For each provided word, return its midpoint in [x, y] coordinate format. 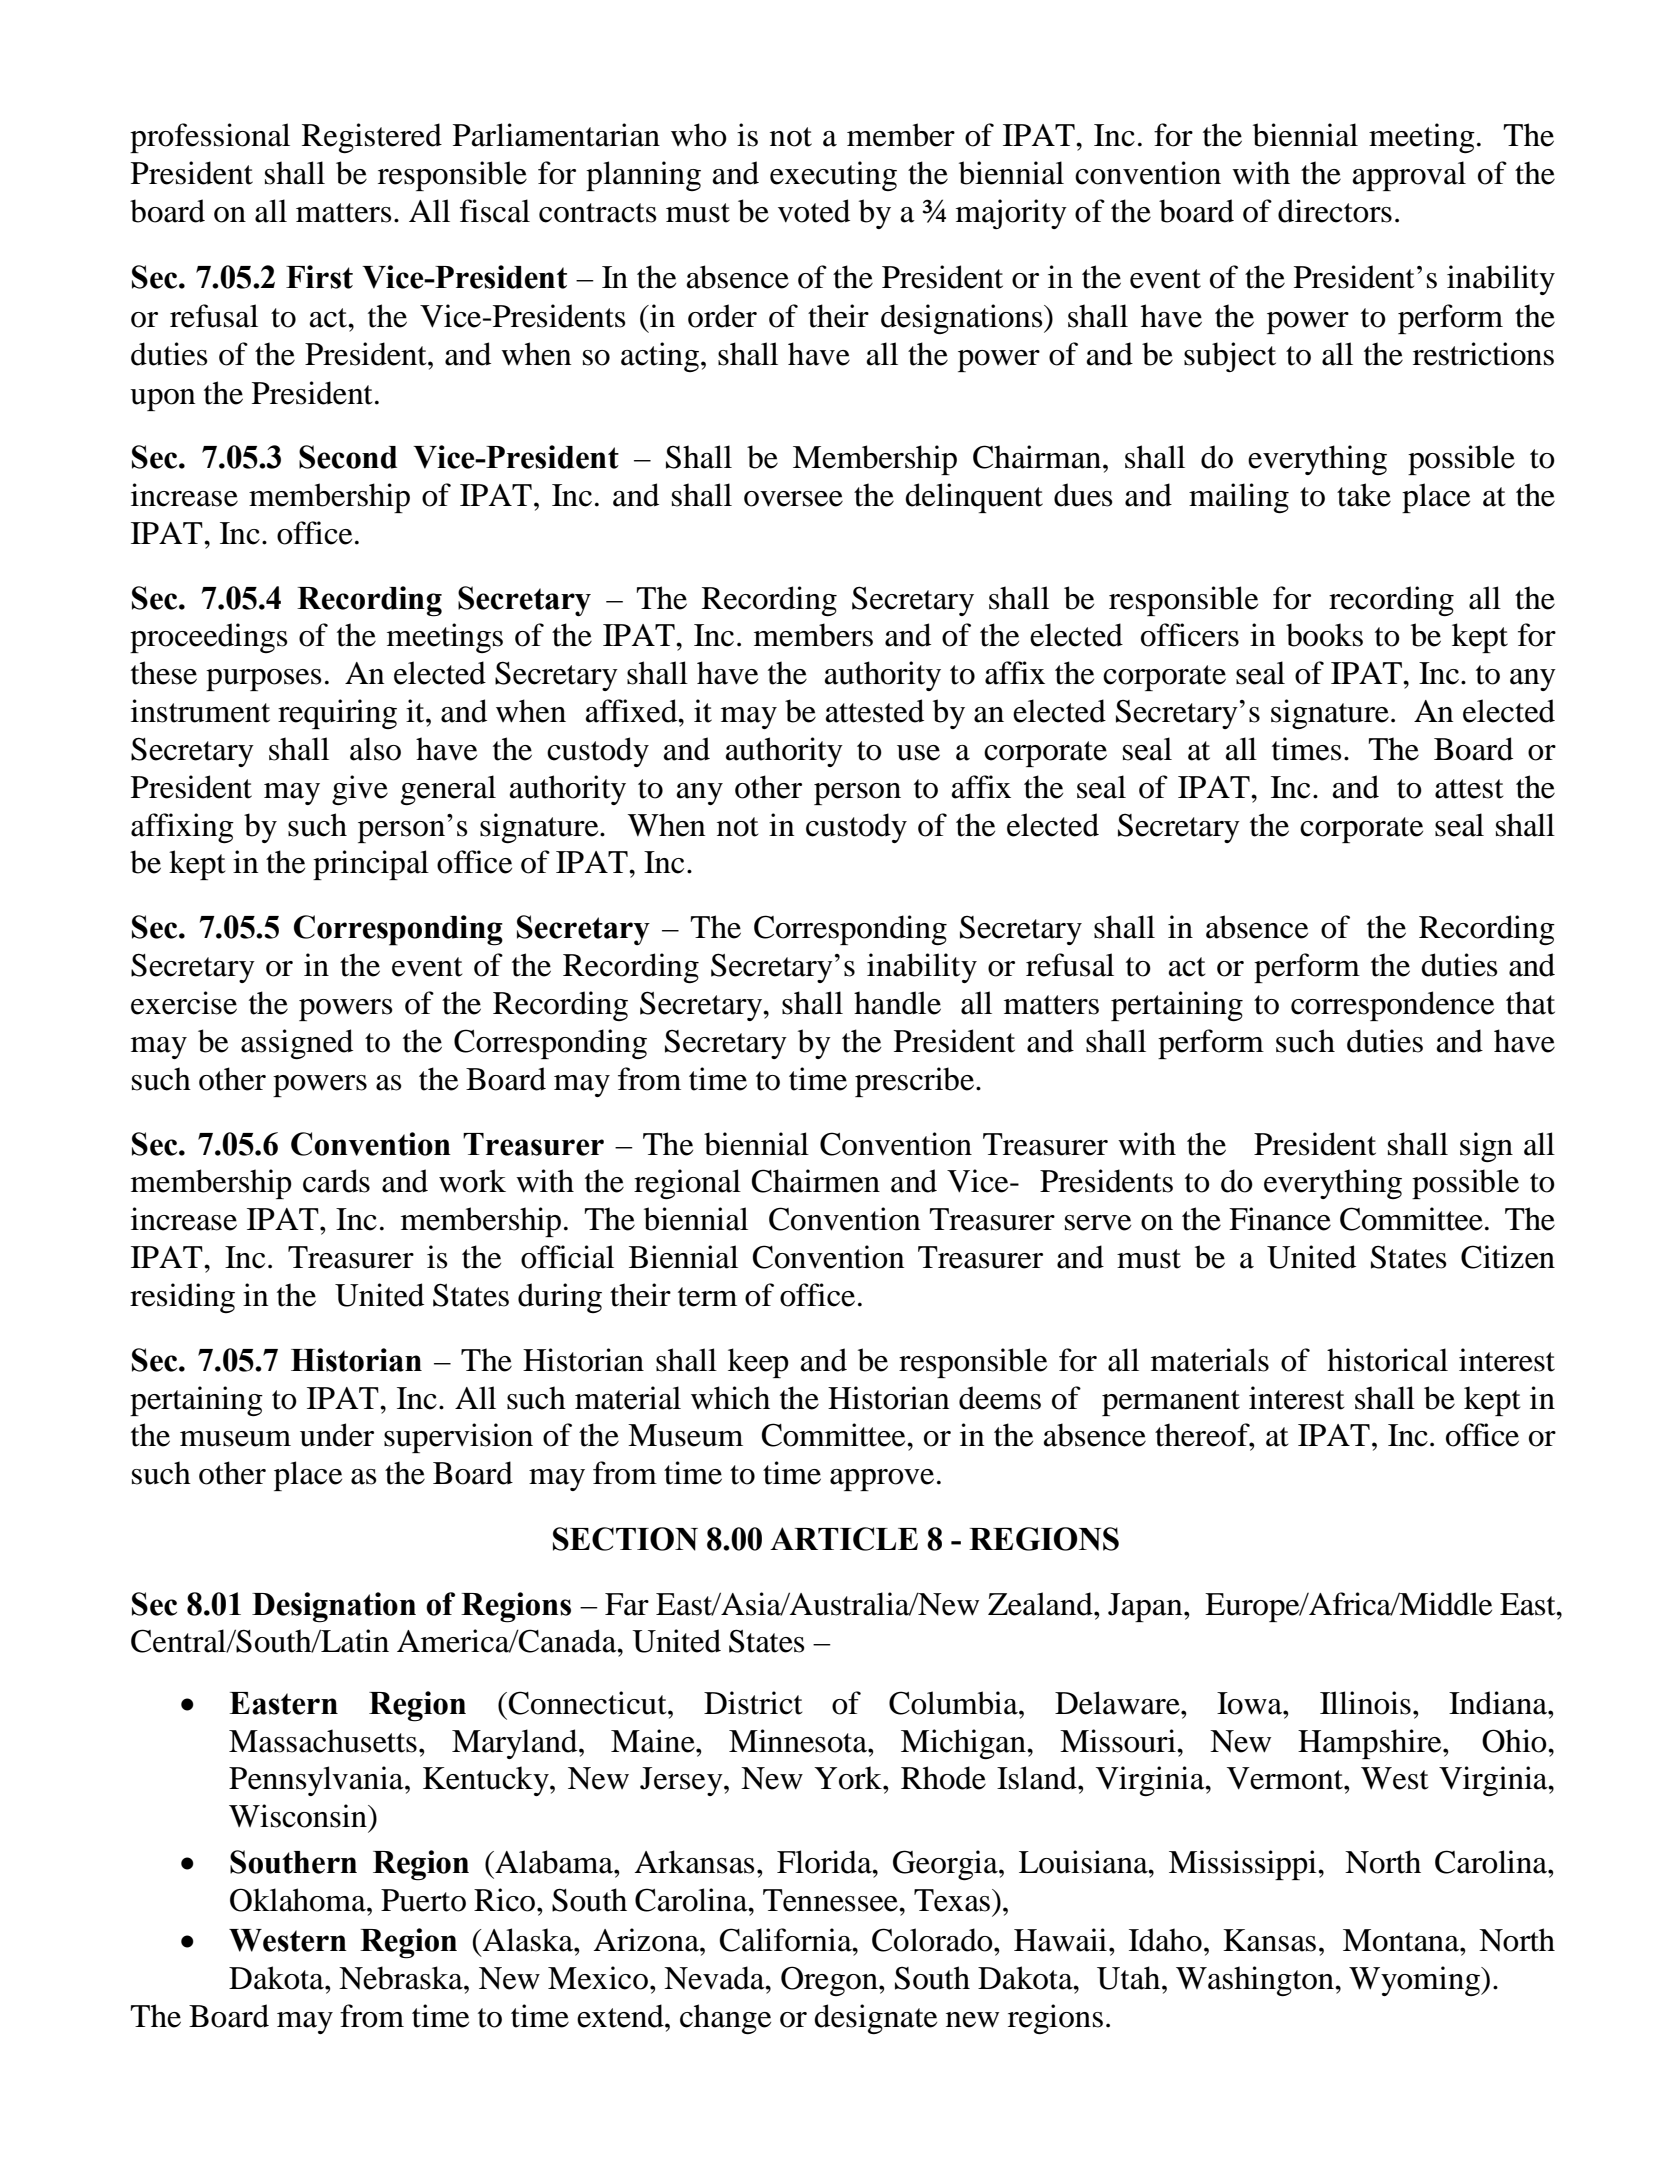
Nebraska [402, 1978]
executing [833, 176]
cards [336, 1181]
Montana [1402, 1940]
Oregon [830, 1981]
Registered [372, 138]
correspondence [1392, 1006]
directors [1335, 211]
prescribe [914, 1082]
